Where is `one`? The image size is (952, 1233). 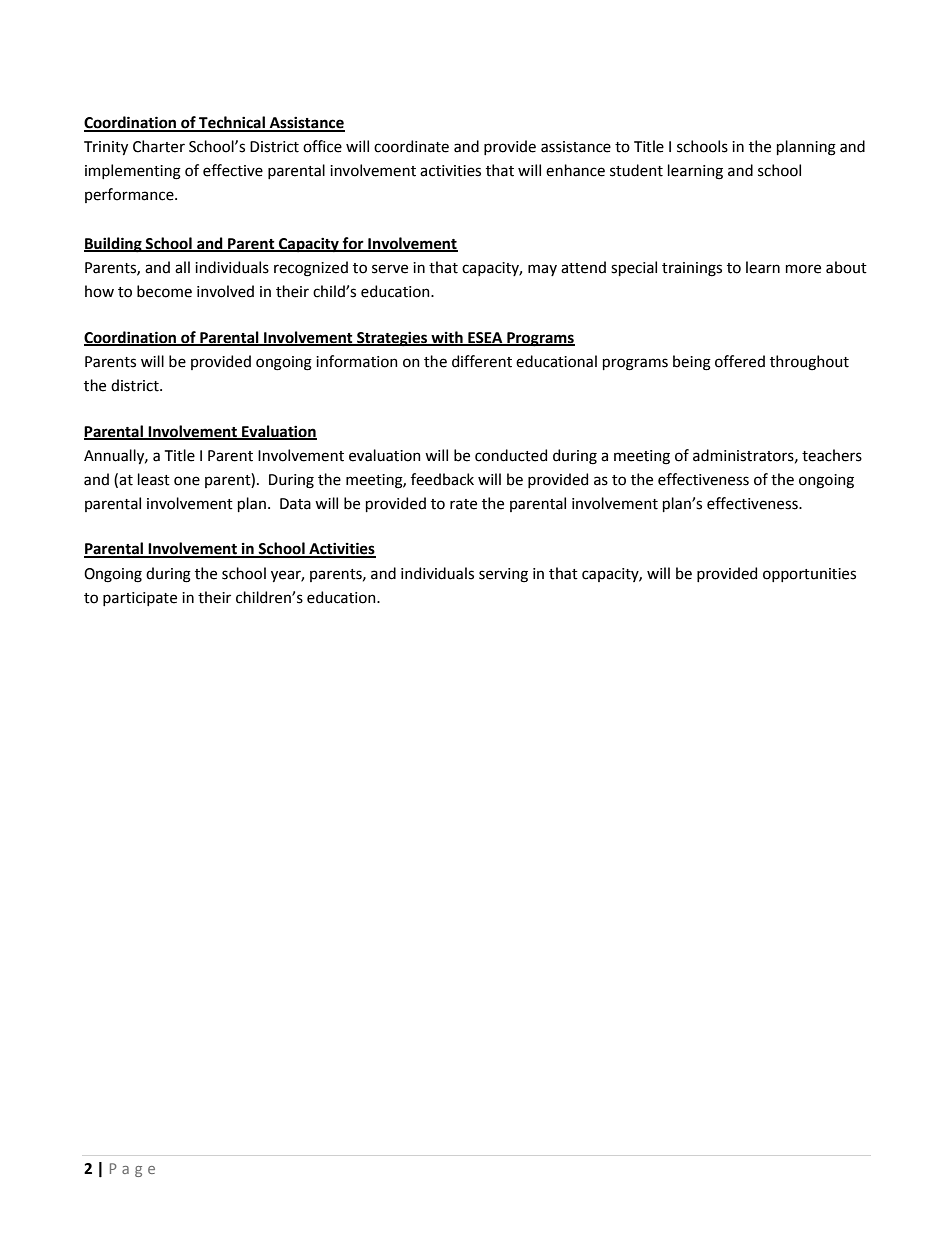 one is located at coordinates (187, 481).
